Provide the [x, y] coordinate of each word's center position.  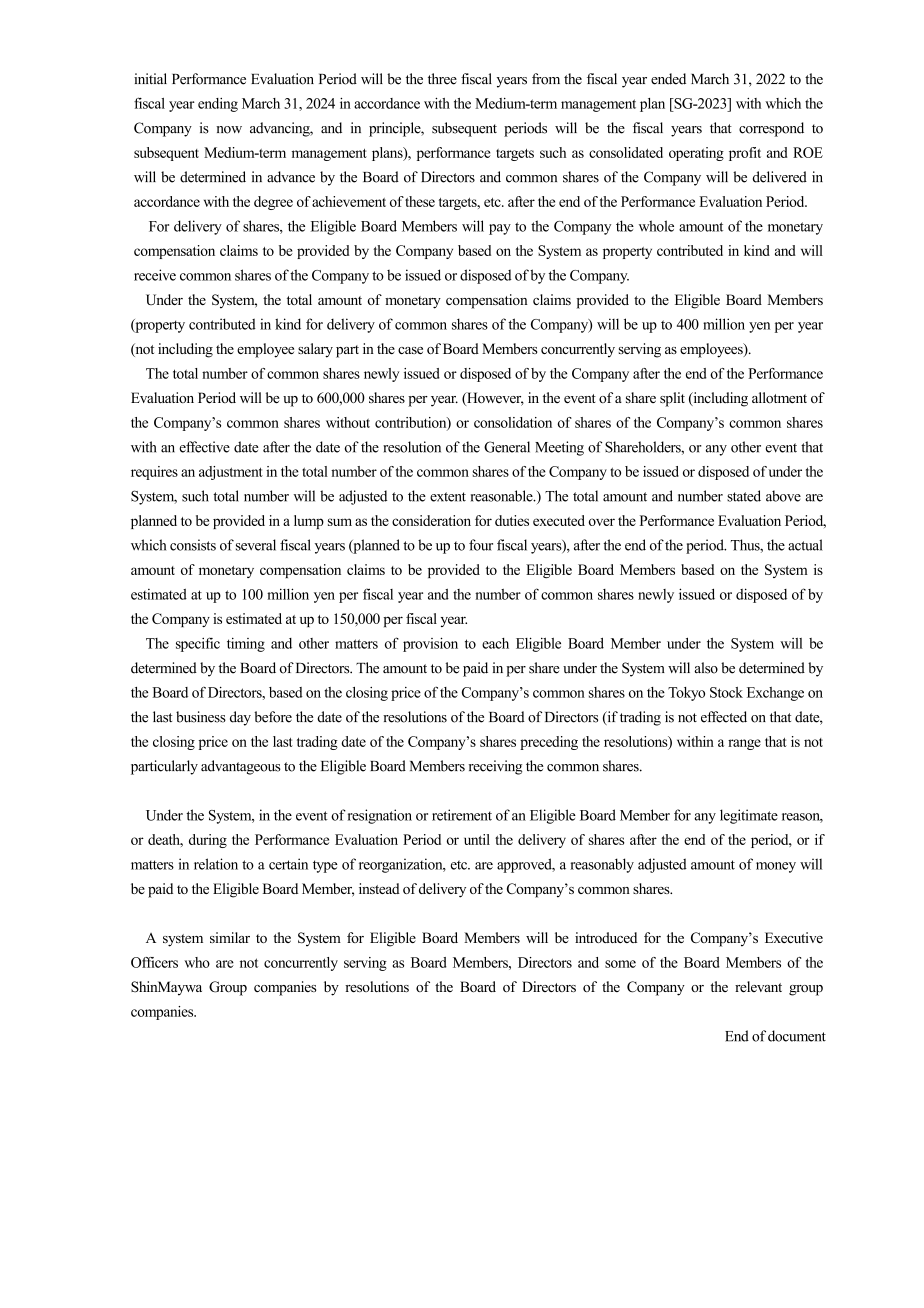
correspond [771, 129]
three [442, 79]
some [620, 964]
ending [218, 105]
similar [230, 937]
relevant [758, 986]
